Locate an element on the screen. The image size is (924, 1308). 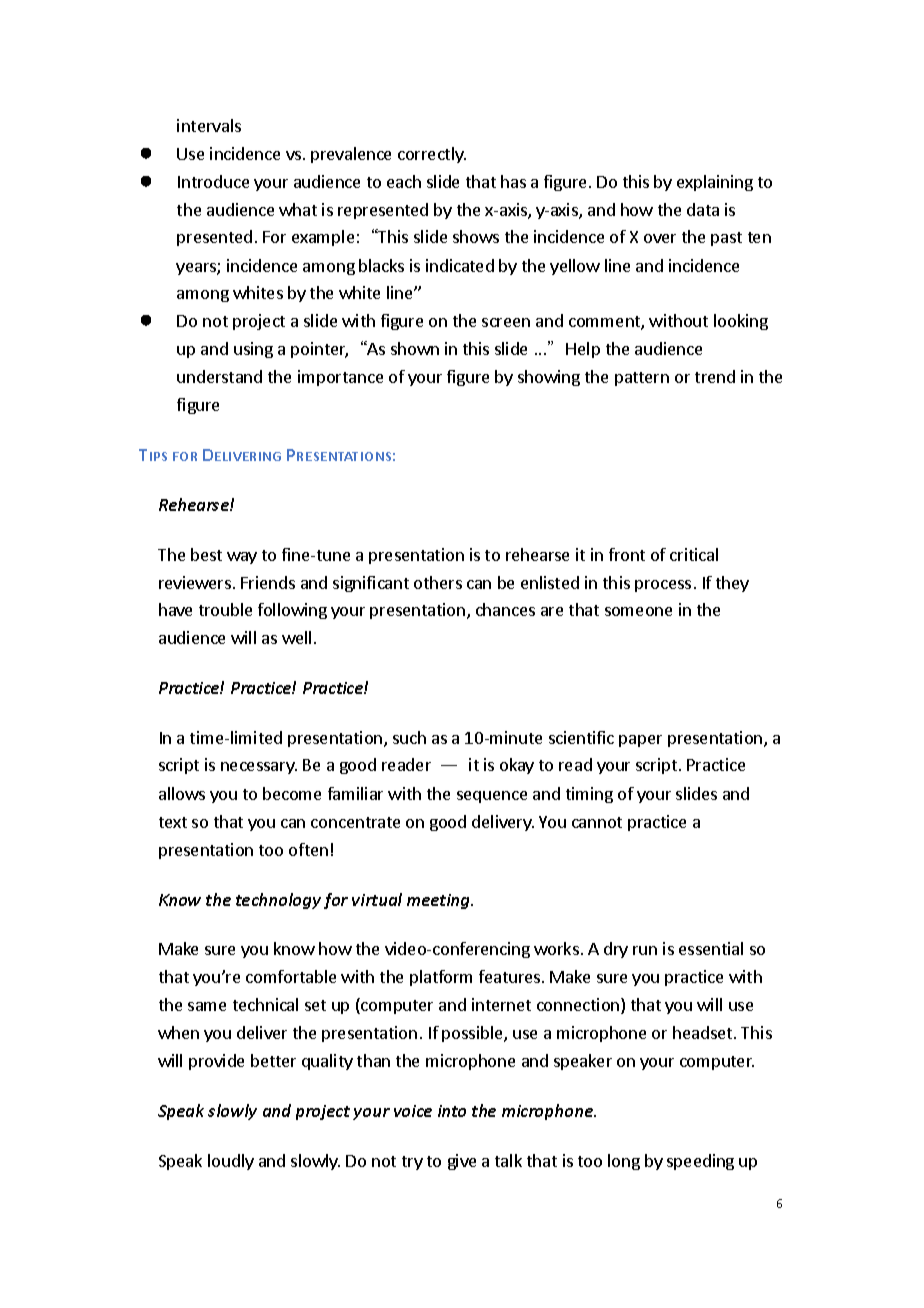
cannot is located at coordinates (597, 822).
